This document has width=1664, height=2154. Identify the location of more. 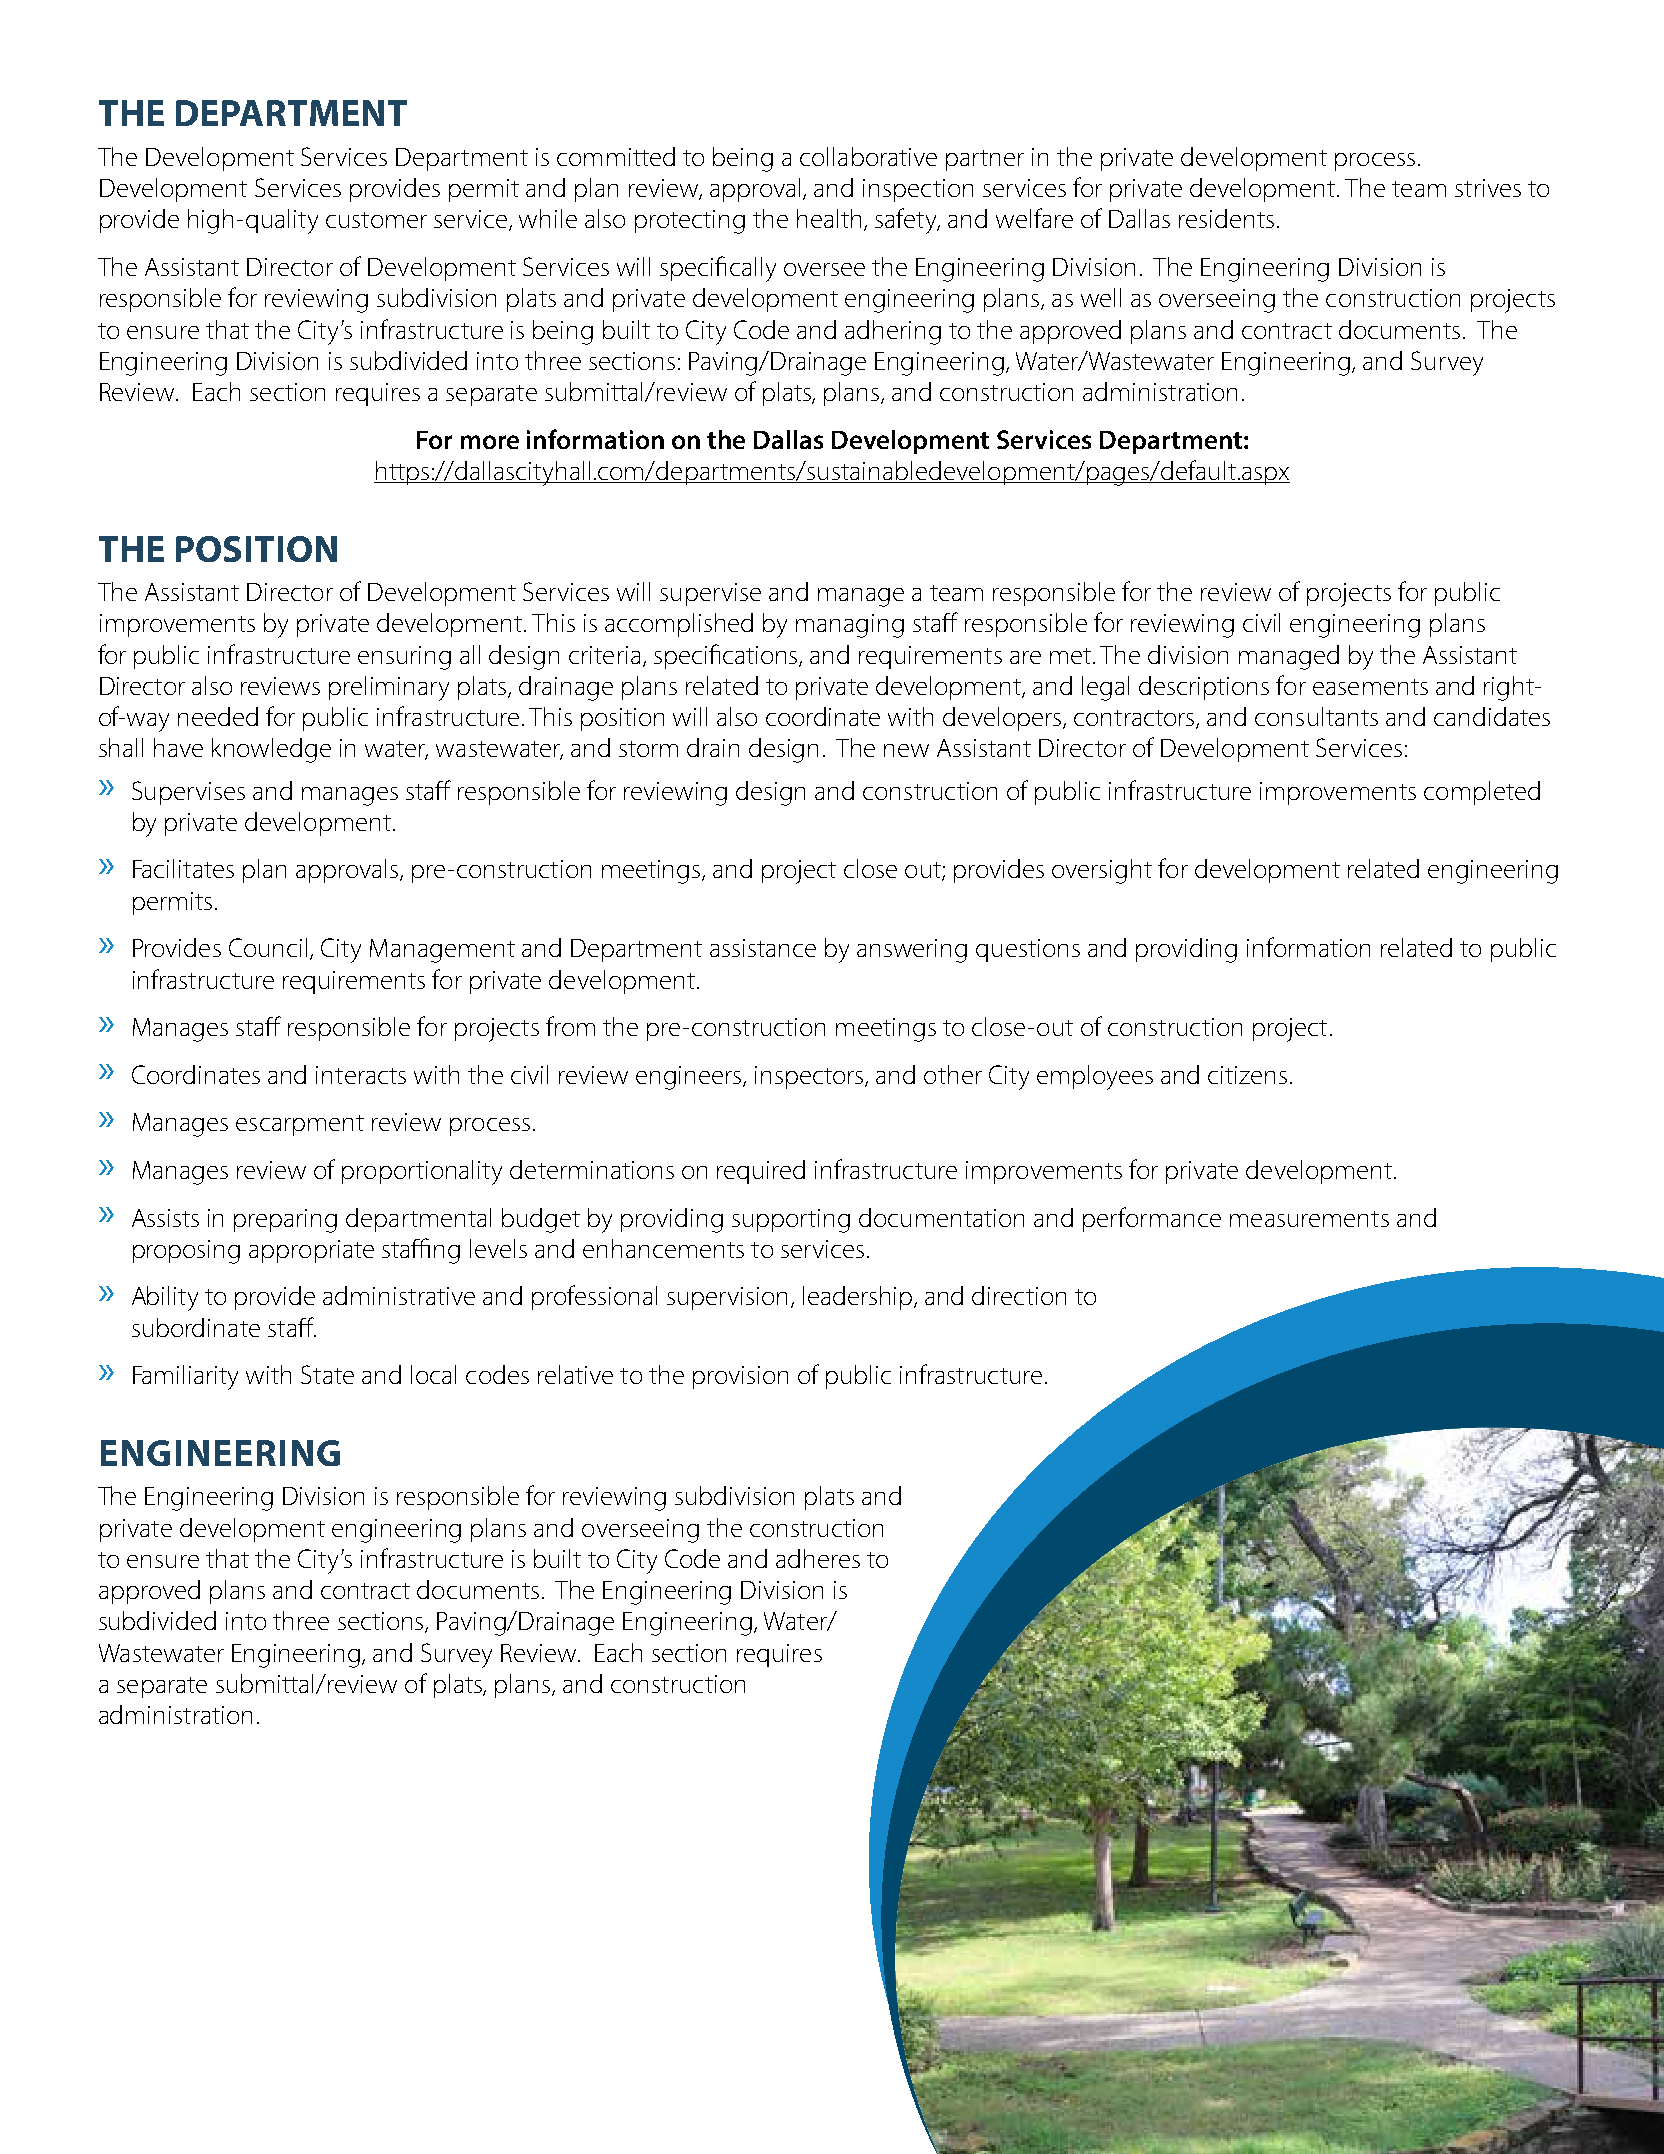
(490, 442).
